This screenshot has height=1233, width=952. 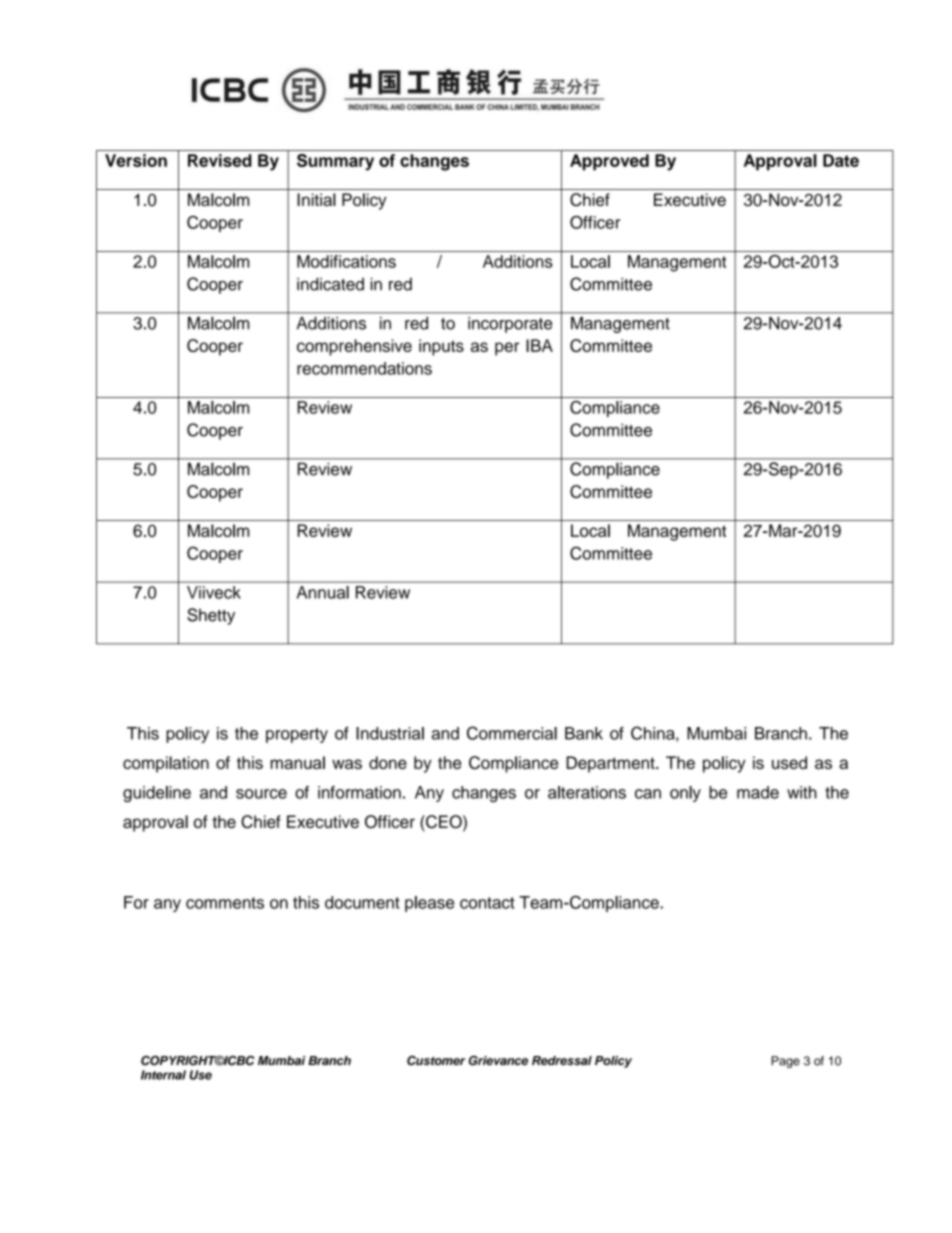 I want to click on Internal, so click(x=163, y=1075).
